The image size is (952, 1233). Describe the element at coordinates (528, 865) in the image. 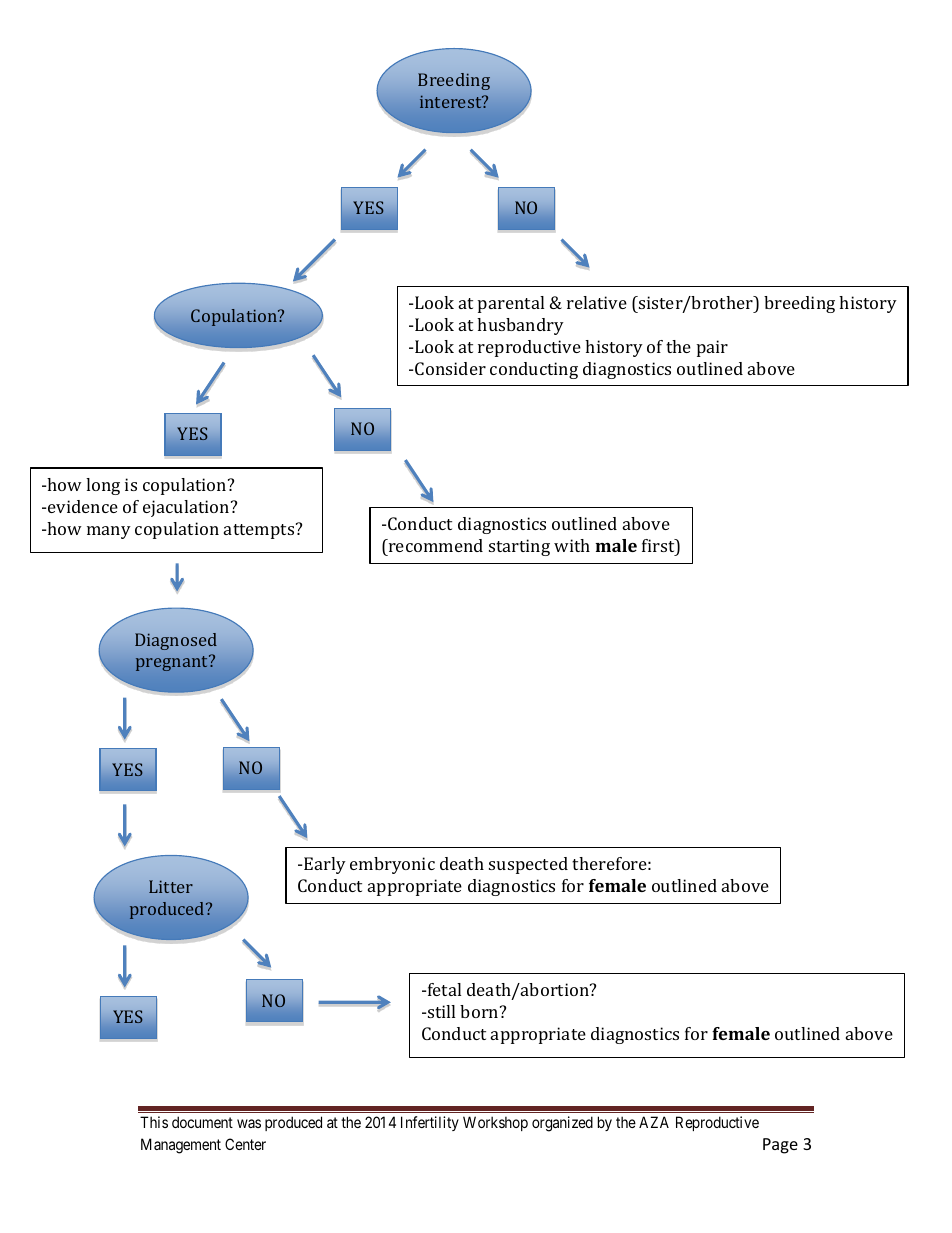

I see `suspected` at that location.
